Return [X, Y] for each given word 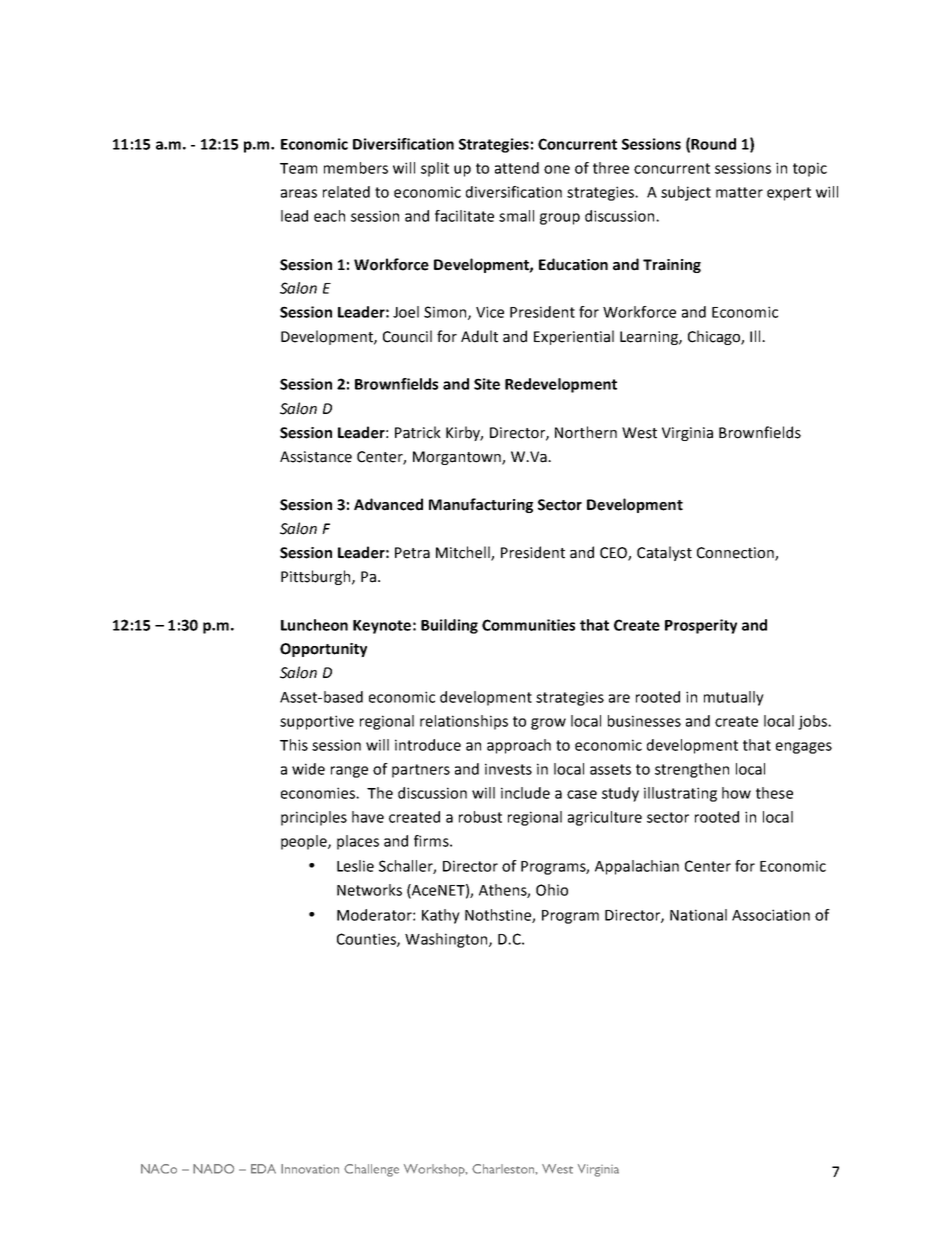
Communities [528, 625]
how [736, 793]
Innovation [310, 1169]
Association [771, 915]
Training [672, 266]
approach [519, 746]
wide [308, 769]
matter [739, 192]
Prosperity [701, 626]
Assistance [316, 457]
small [516, 216]
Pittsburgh [317, 577]
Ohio [552, 890]
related [346, 192]
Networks [369, 890]
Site [487, 384]
